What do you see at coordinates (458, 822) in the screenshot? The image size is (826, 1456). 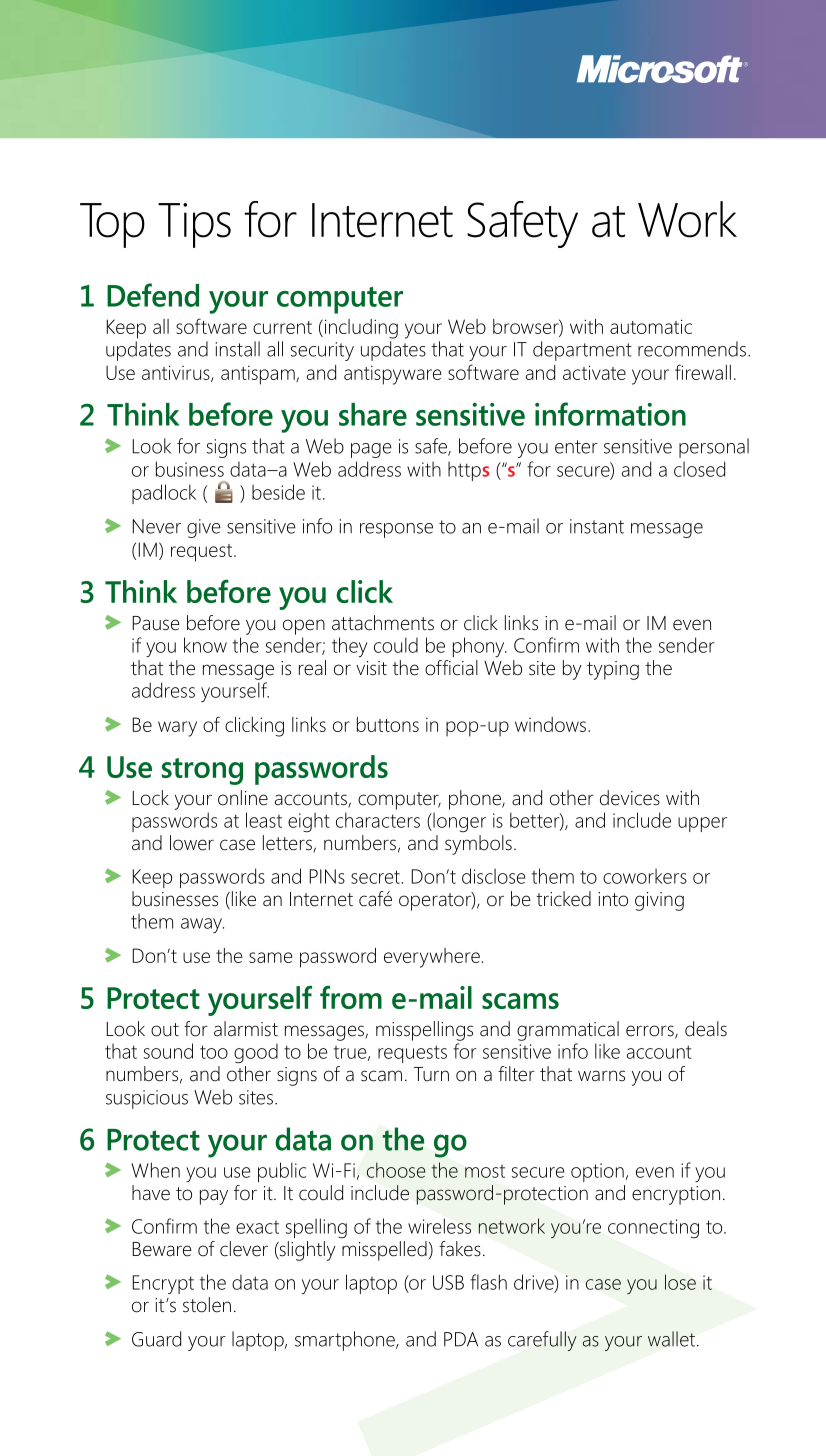 I see `longer` at bounding box center [458, 822].
